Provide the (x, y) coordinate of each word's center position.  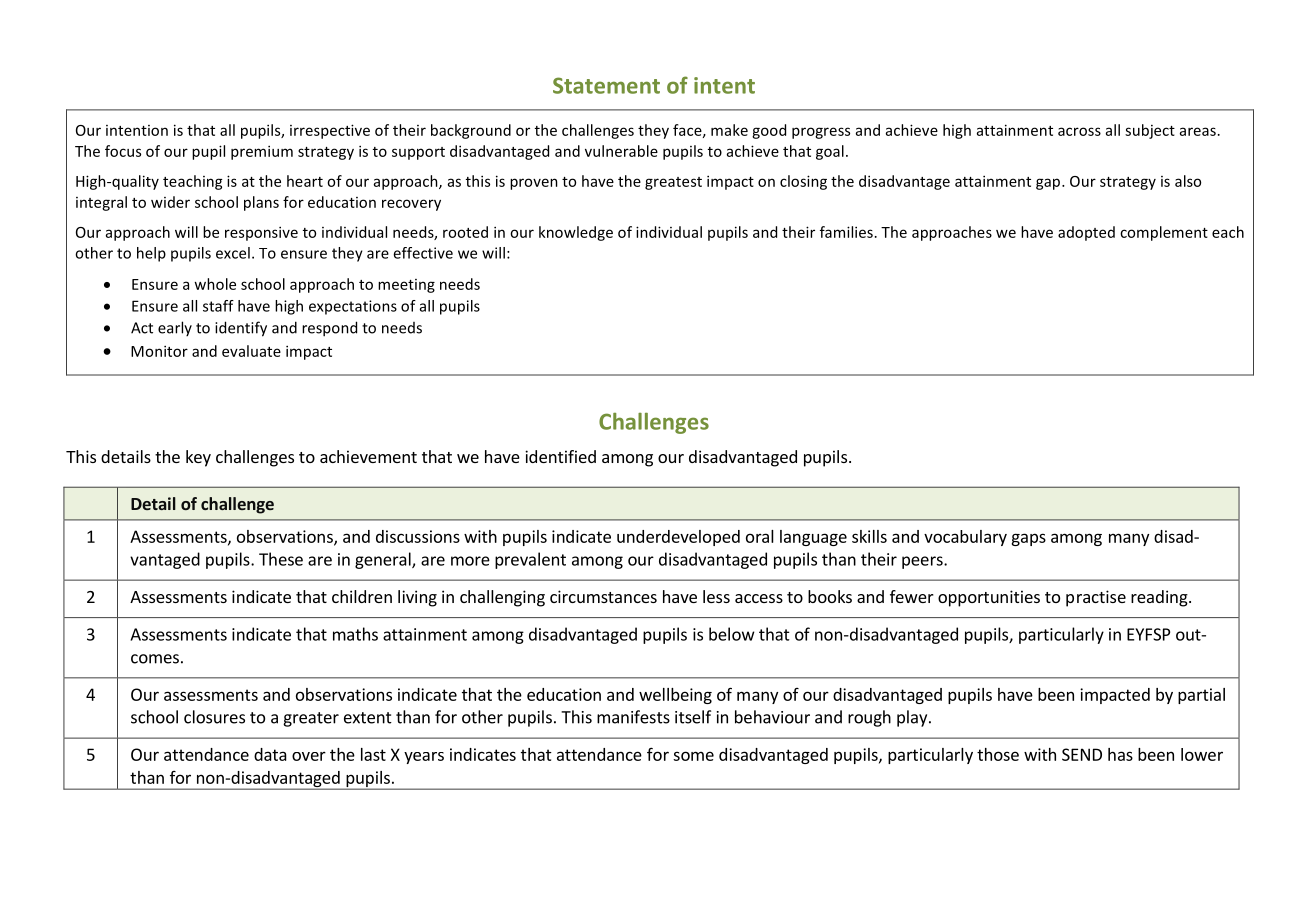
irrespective (330, 131)
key (198, 458)
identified (560, 456)
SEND (1082, 754)
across (1079, 131)
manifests (633, 717)
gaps (1028, 539)
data (270, 754)
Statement (606, 85)
